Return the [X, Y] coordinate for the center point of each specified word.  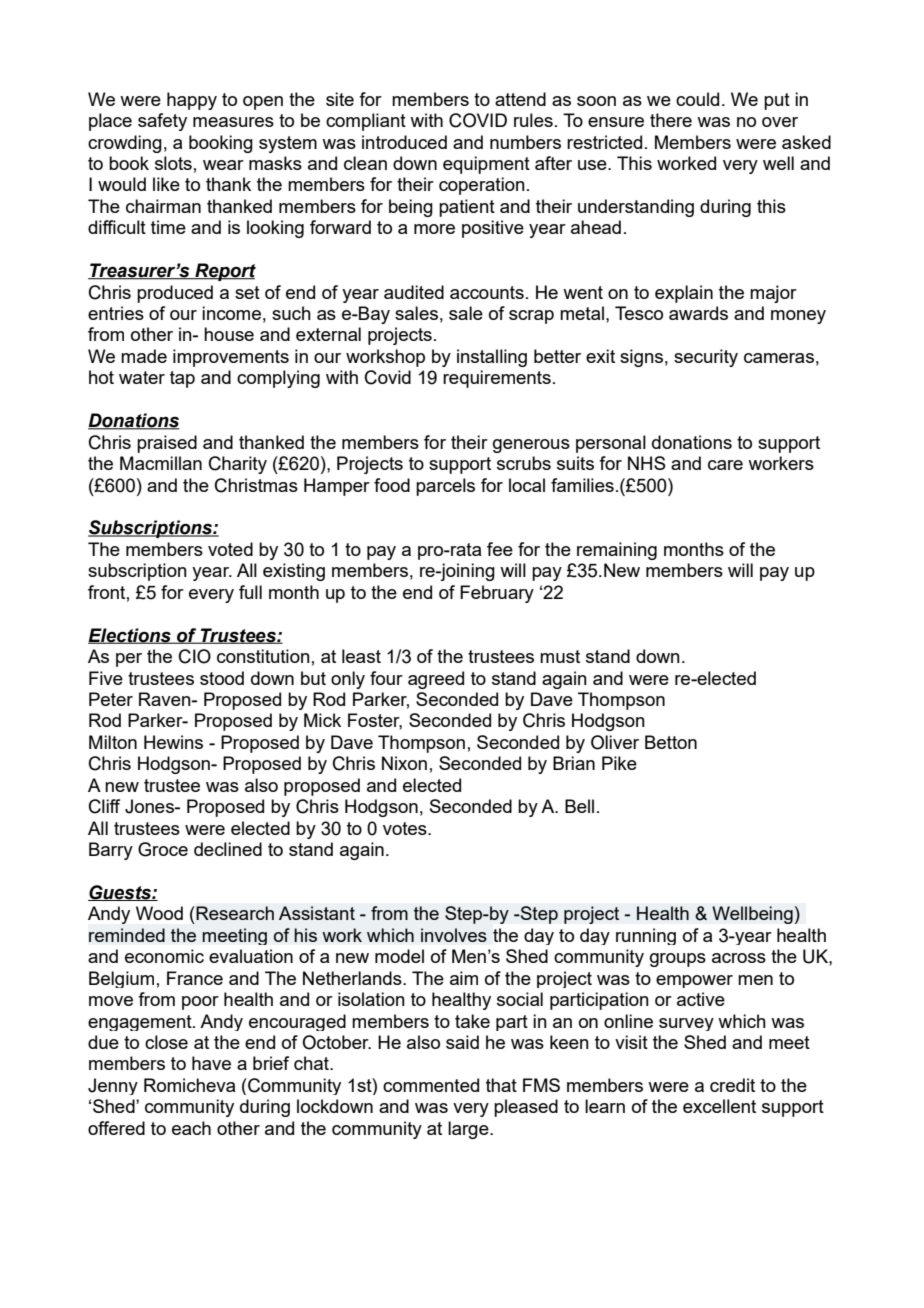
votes [406, 828]
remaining [617, 551]
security [706, 358]
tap [182, 379]
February [497, 594]
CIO [195, 656]
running [646, 936]
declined [228, 849]
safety [162, 122]
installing [492, 358]
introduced [404, 142]
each [191, 1128]
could [697, 99]
